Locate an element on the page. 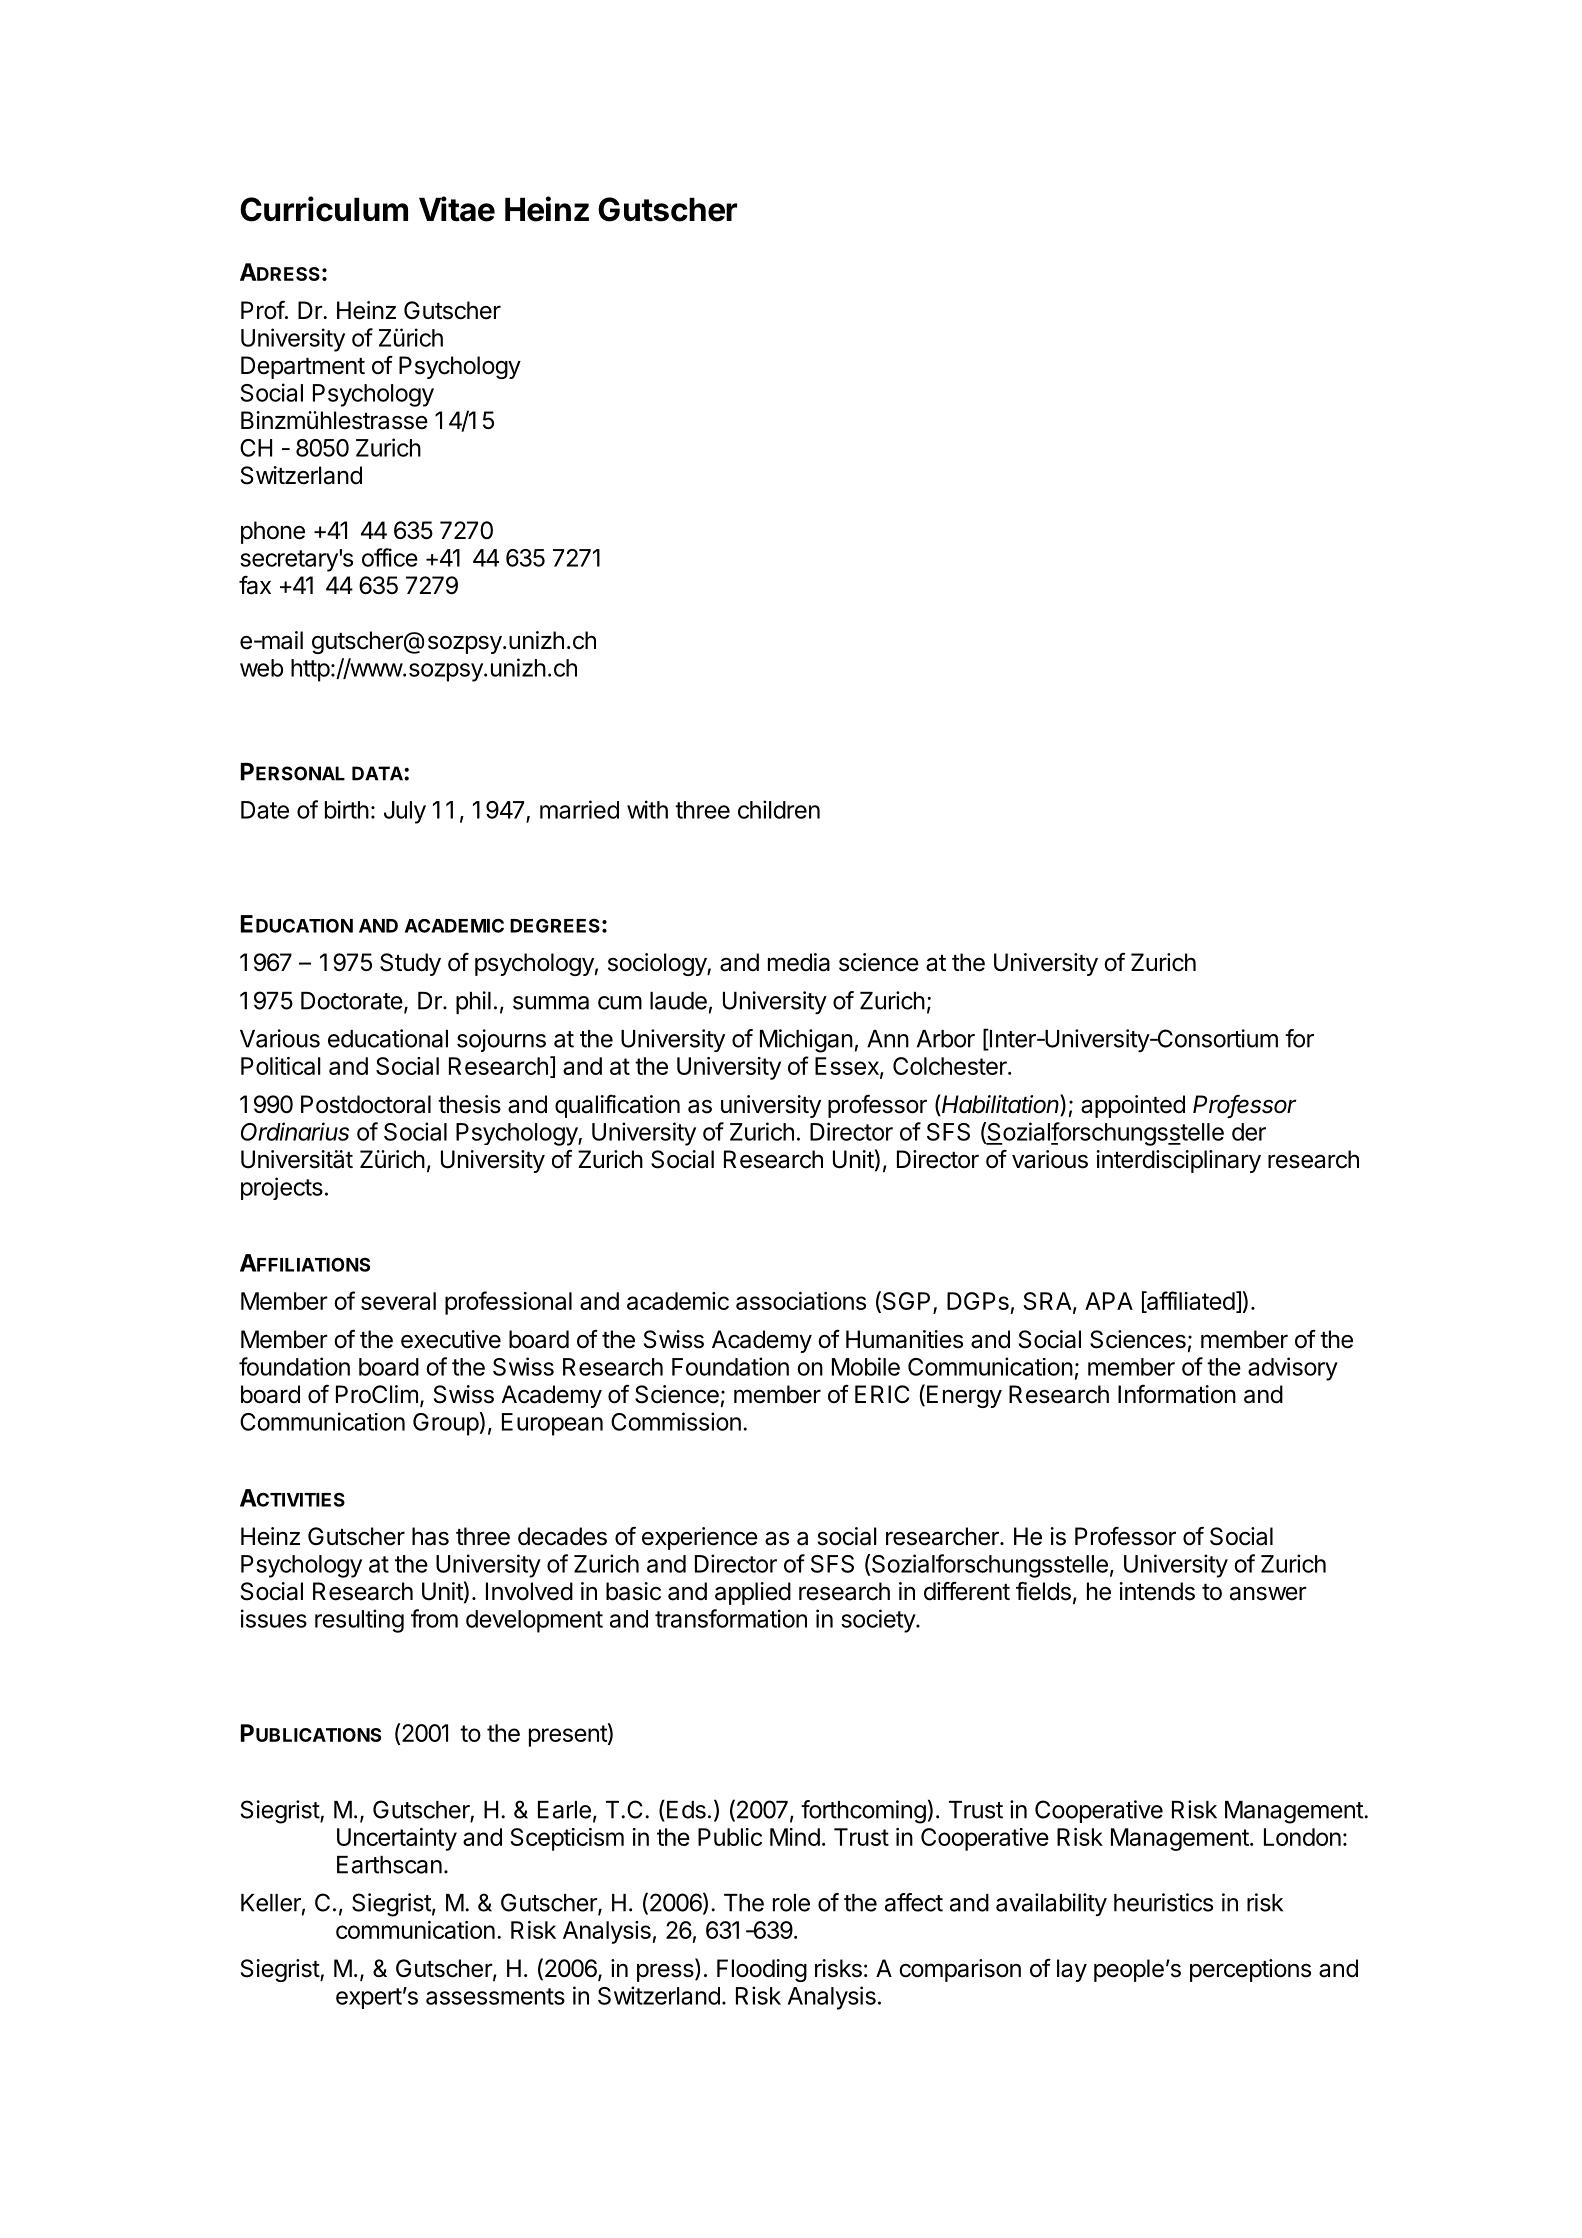 Image resolution: width=1582 pixels, height=2238 pixels. Curriculum is located at coordinates (324, 209).
